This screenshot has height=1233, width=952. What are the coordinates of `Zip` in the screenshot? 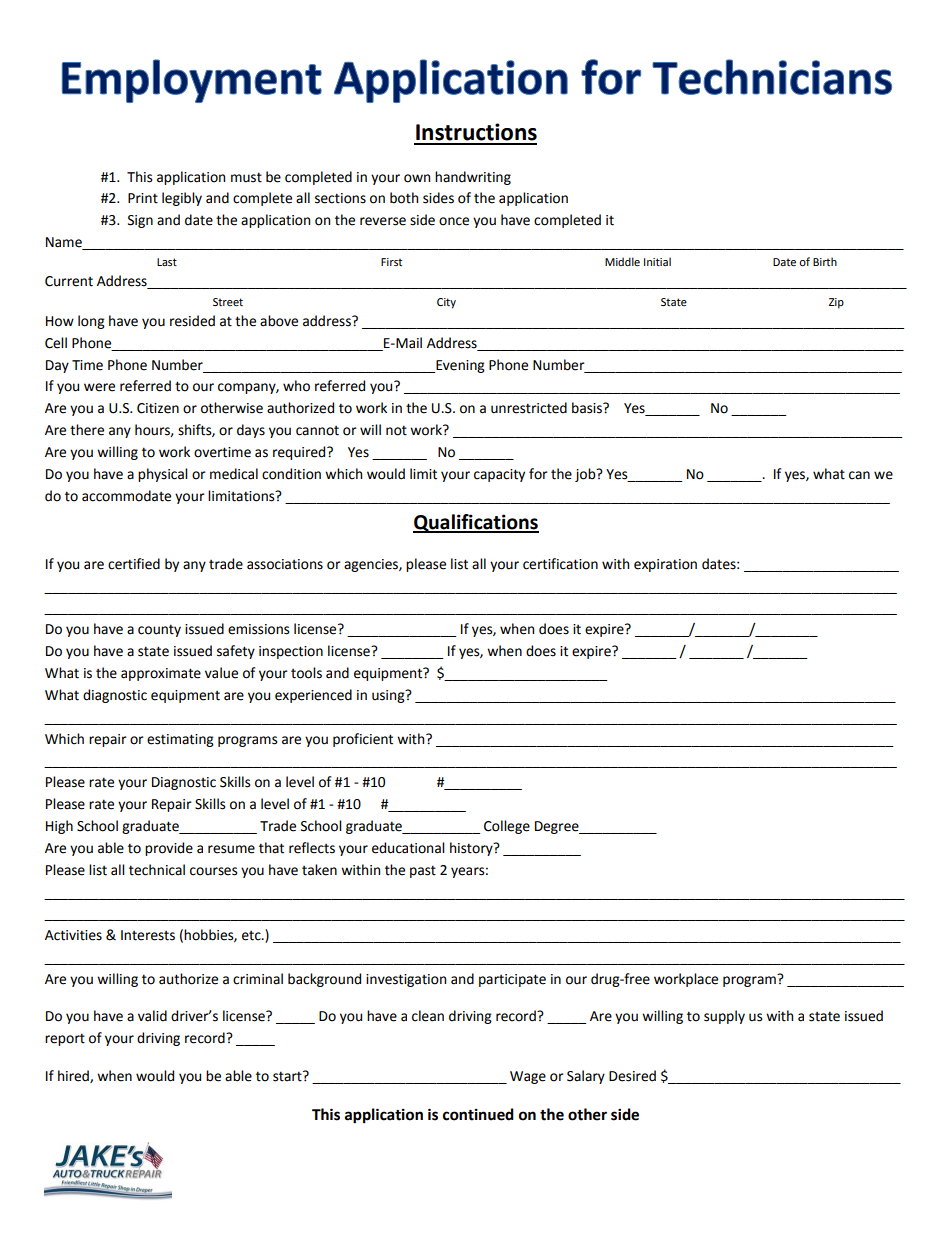 It's located at (836, 303).
